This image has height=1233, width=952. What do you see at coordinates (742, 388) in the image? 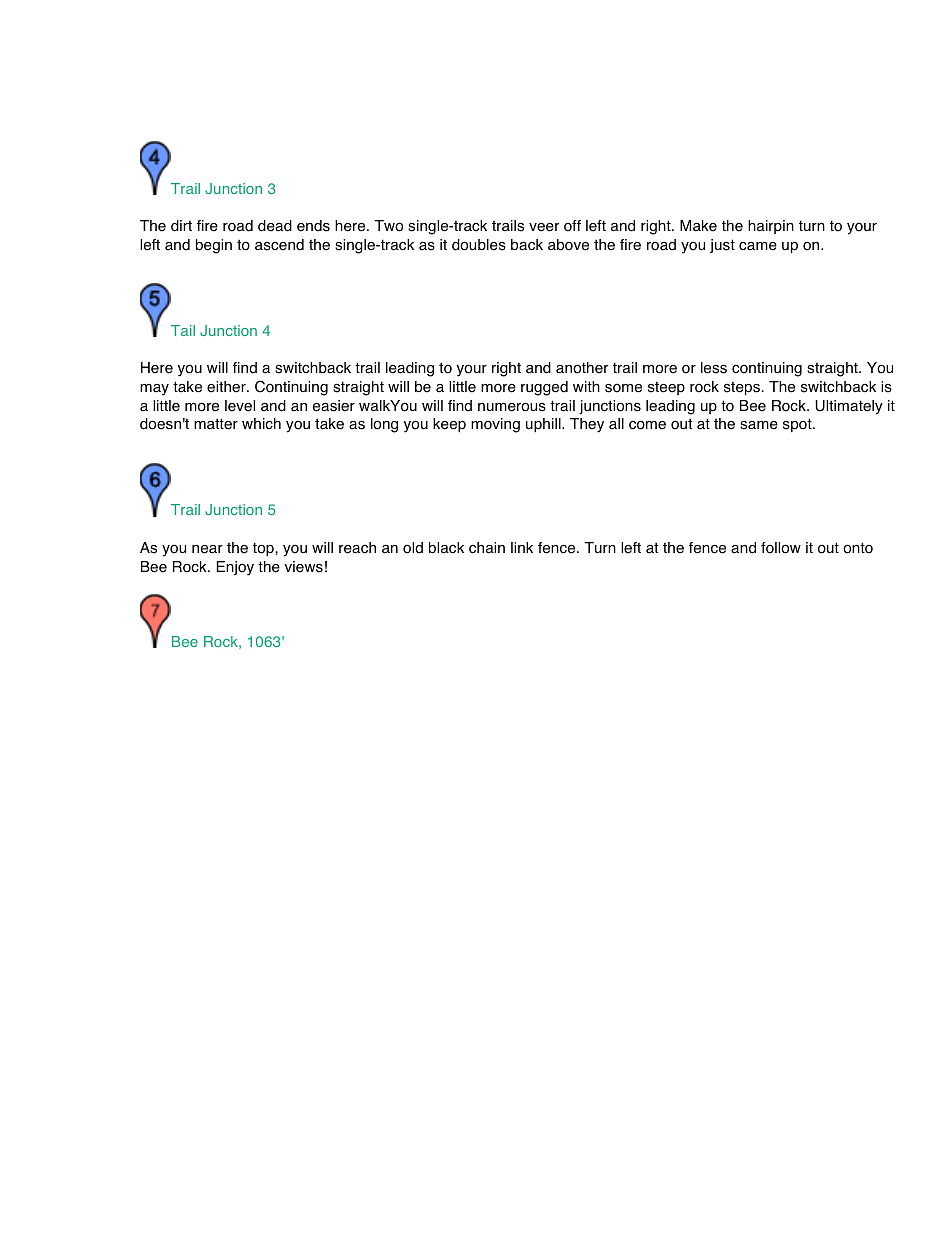
I see `steps` at bounding box center [742, 388].
